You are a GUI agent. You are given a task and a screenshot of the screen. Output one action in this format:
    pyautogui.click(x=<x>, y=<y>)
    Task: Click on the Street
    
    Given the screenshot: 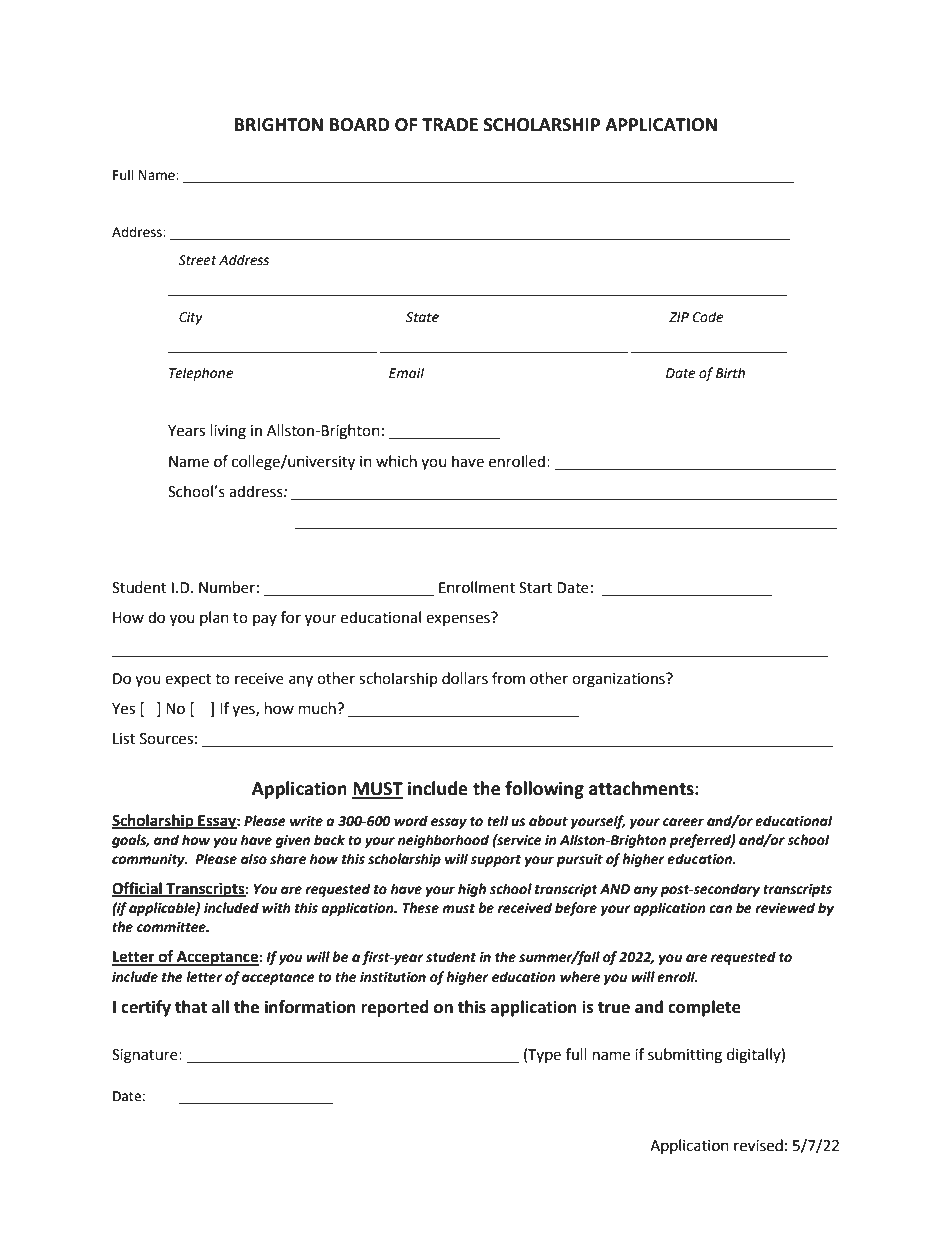 What is the action you would take?
    pyautogui.click(x=197, y=260)
